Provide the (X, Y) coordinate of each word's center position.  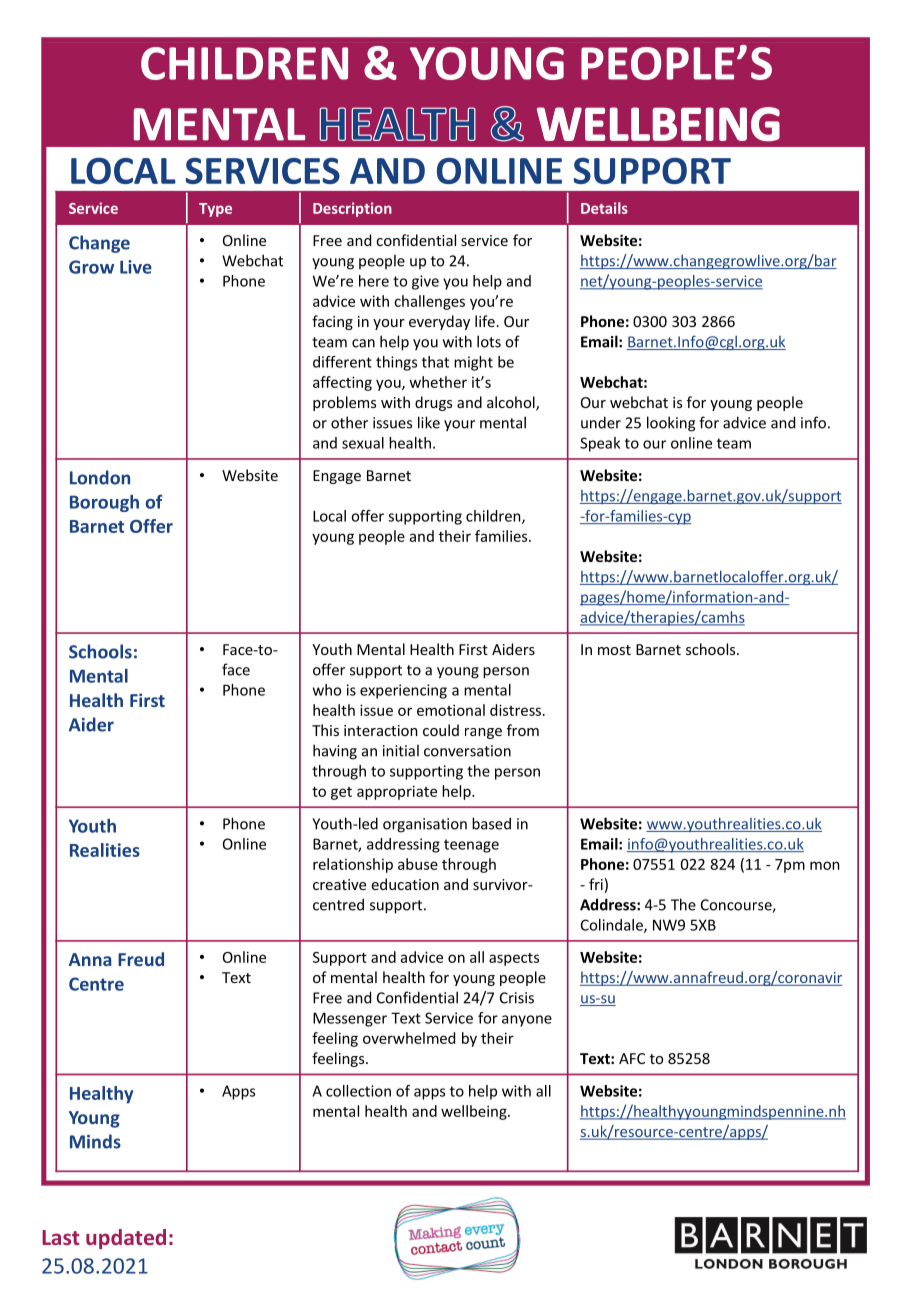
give (425, 282)
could (441, 730)
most (614, 650)
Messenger (350, 1019)
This (325, 730)
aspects (514, 959)
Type (215, 210)
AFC (632, 1058)
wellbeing (475, 1112)
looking (671, 424)
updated (126, 1239)
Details (604, 208)
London (100, 477)
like (429, 422)
